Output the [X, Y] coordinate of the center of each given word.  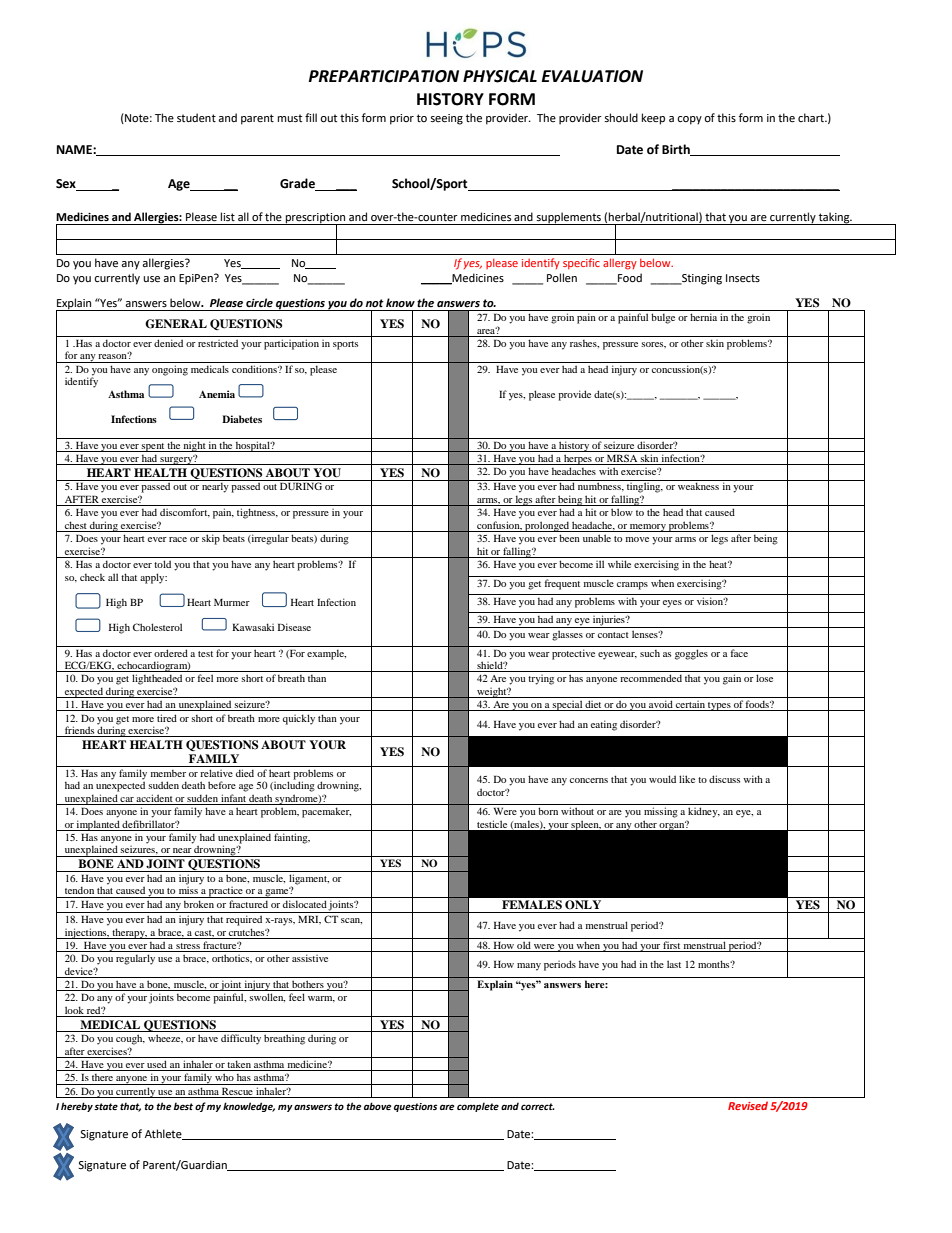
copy [689, 120]
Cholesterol [157, 627]
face [739, 653]
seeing [446, 119]
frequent [562, 584]
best [183, 1106]
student [196, 117]
